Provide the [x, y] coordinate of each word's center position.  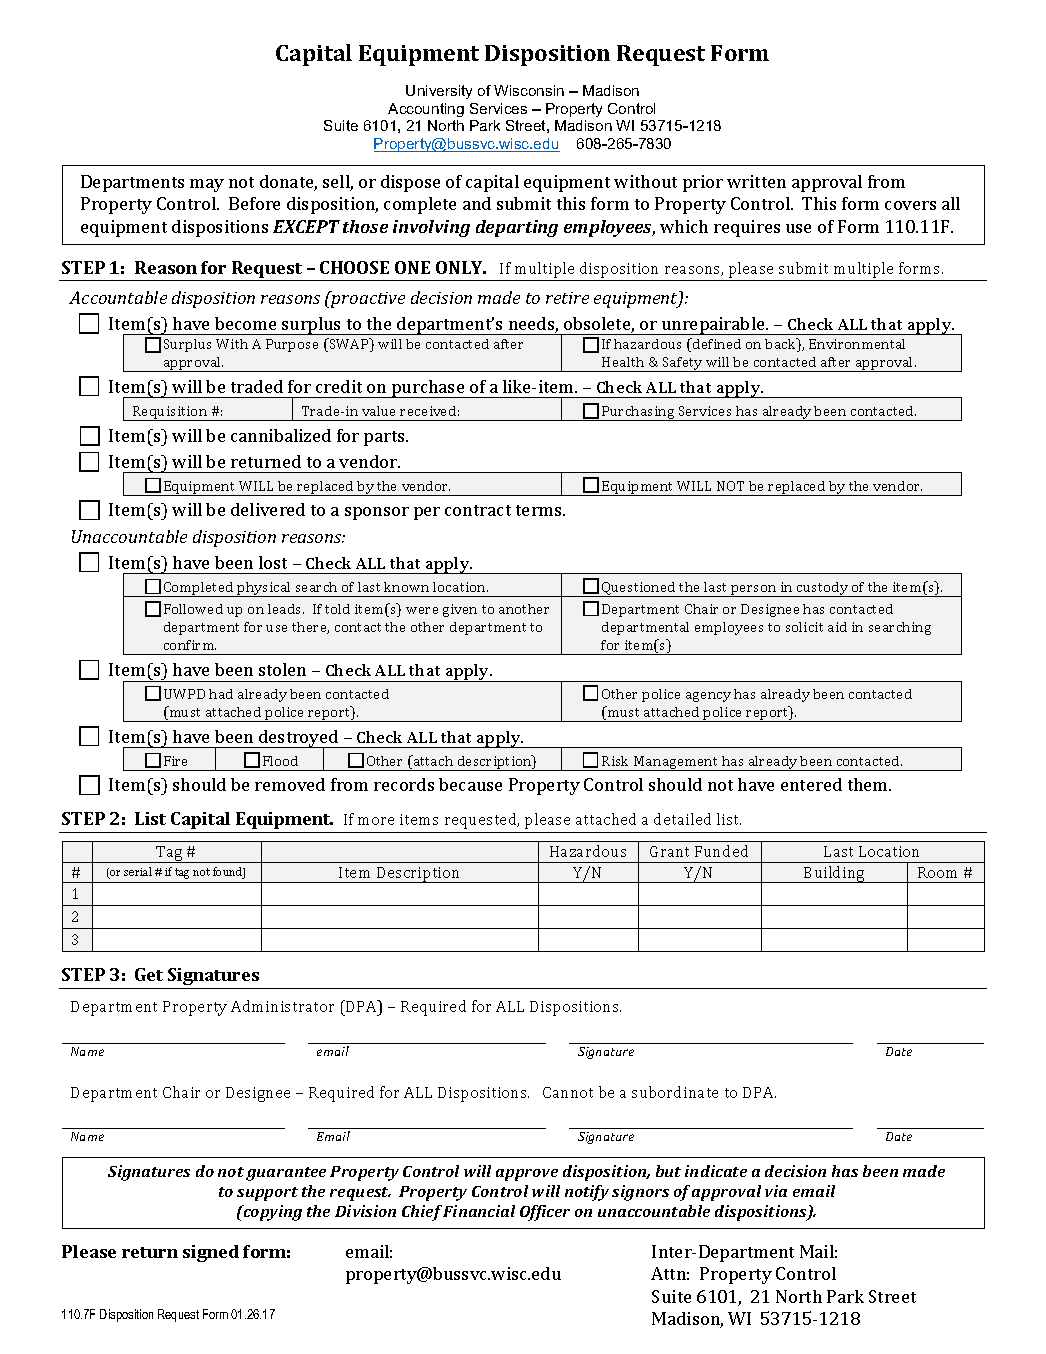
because [470, 784]
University [439, 92]
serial [138, 871]
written [756, 181]
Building [834, 874]
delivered [268, 509]
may [207, 185]
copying [271, 1213]
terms [540, 510]
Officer [545, 1213]
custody [823, 589]
